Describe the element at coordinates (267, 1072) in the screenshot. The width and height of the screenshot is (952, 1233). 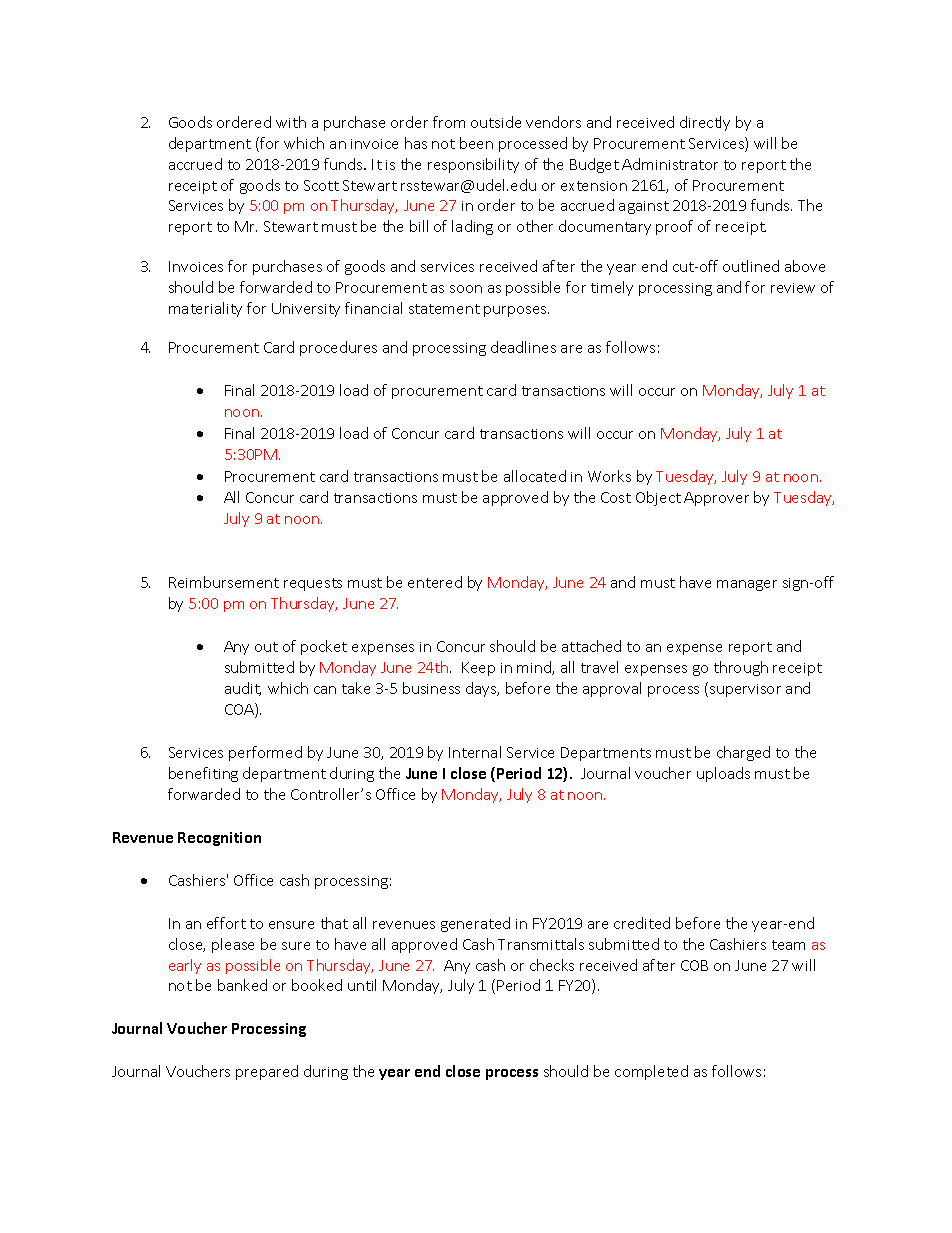
I see `prepared` at that location.
